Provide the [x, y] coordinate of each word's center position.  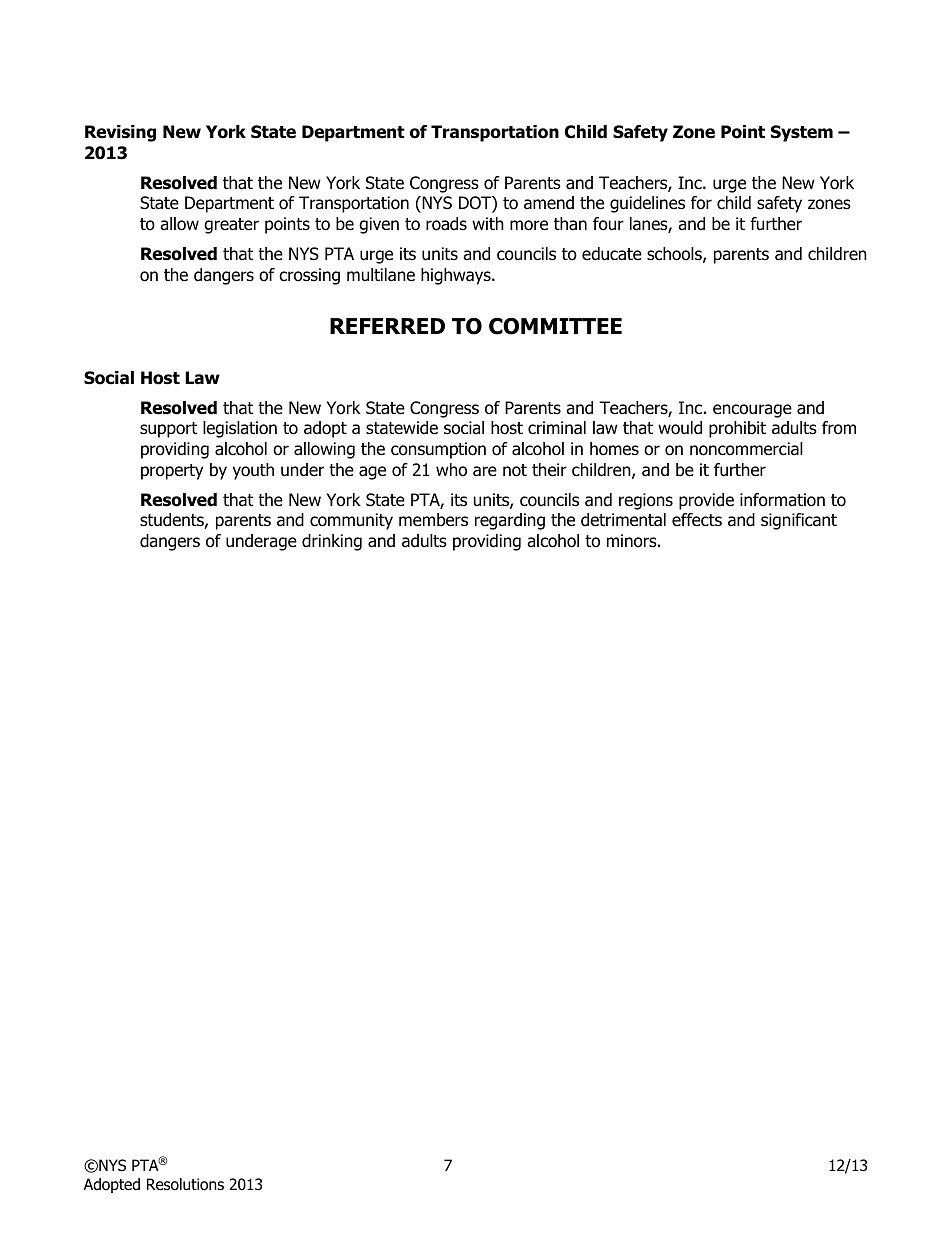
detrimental [623, 520]
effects [697, 520]
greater [231, 226]
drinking [332, 542]
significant [799, 521]
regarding [510, 521]
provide [706, 501]
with [488, 223]
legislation [240, 429]
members [433, 520]
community [351, 521]
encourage [752, 411]
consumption [438, 450]
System [802, 133]
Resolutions [185, 1184]
